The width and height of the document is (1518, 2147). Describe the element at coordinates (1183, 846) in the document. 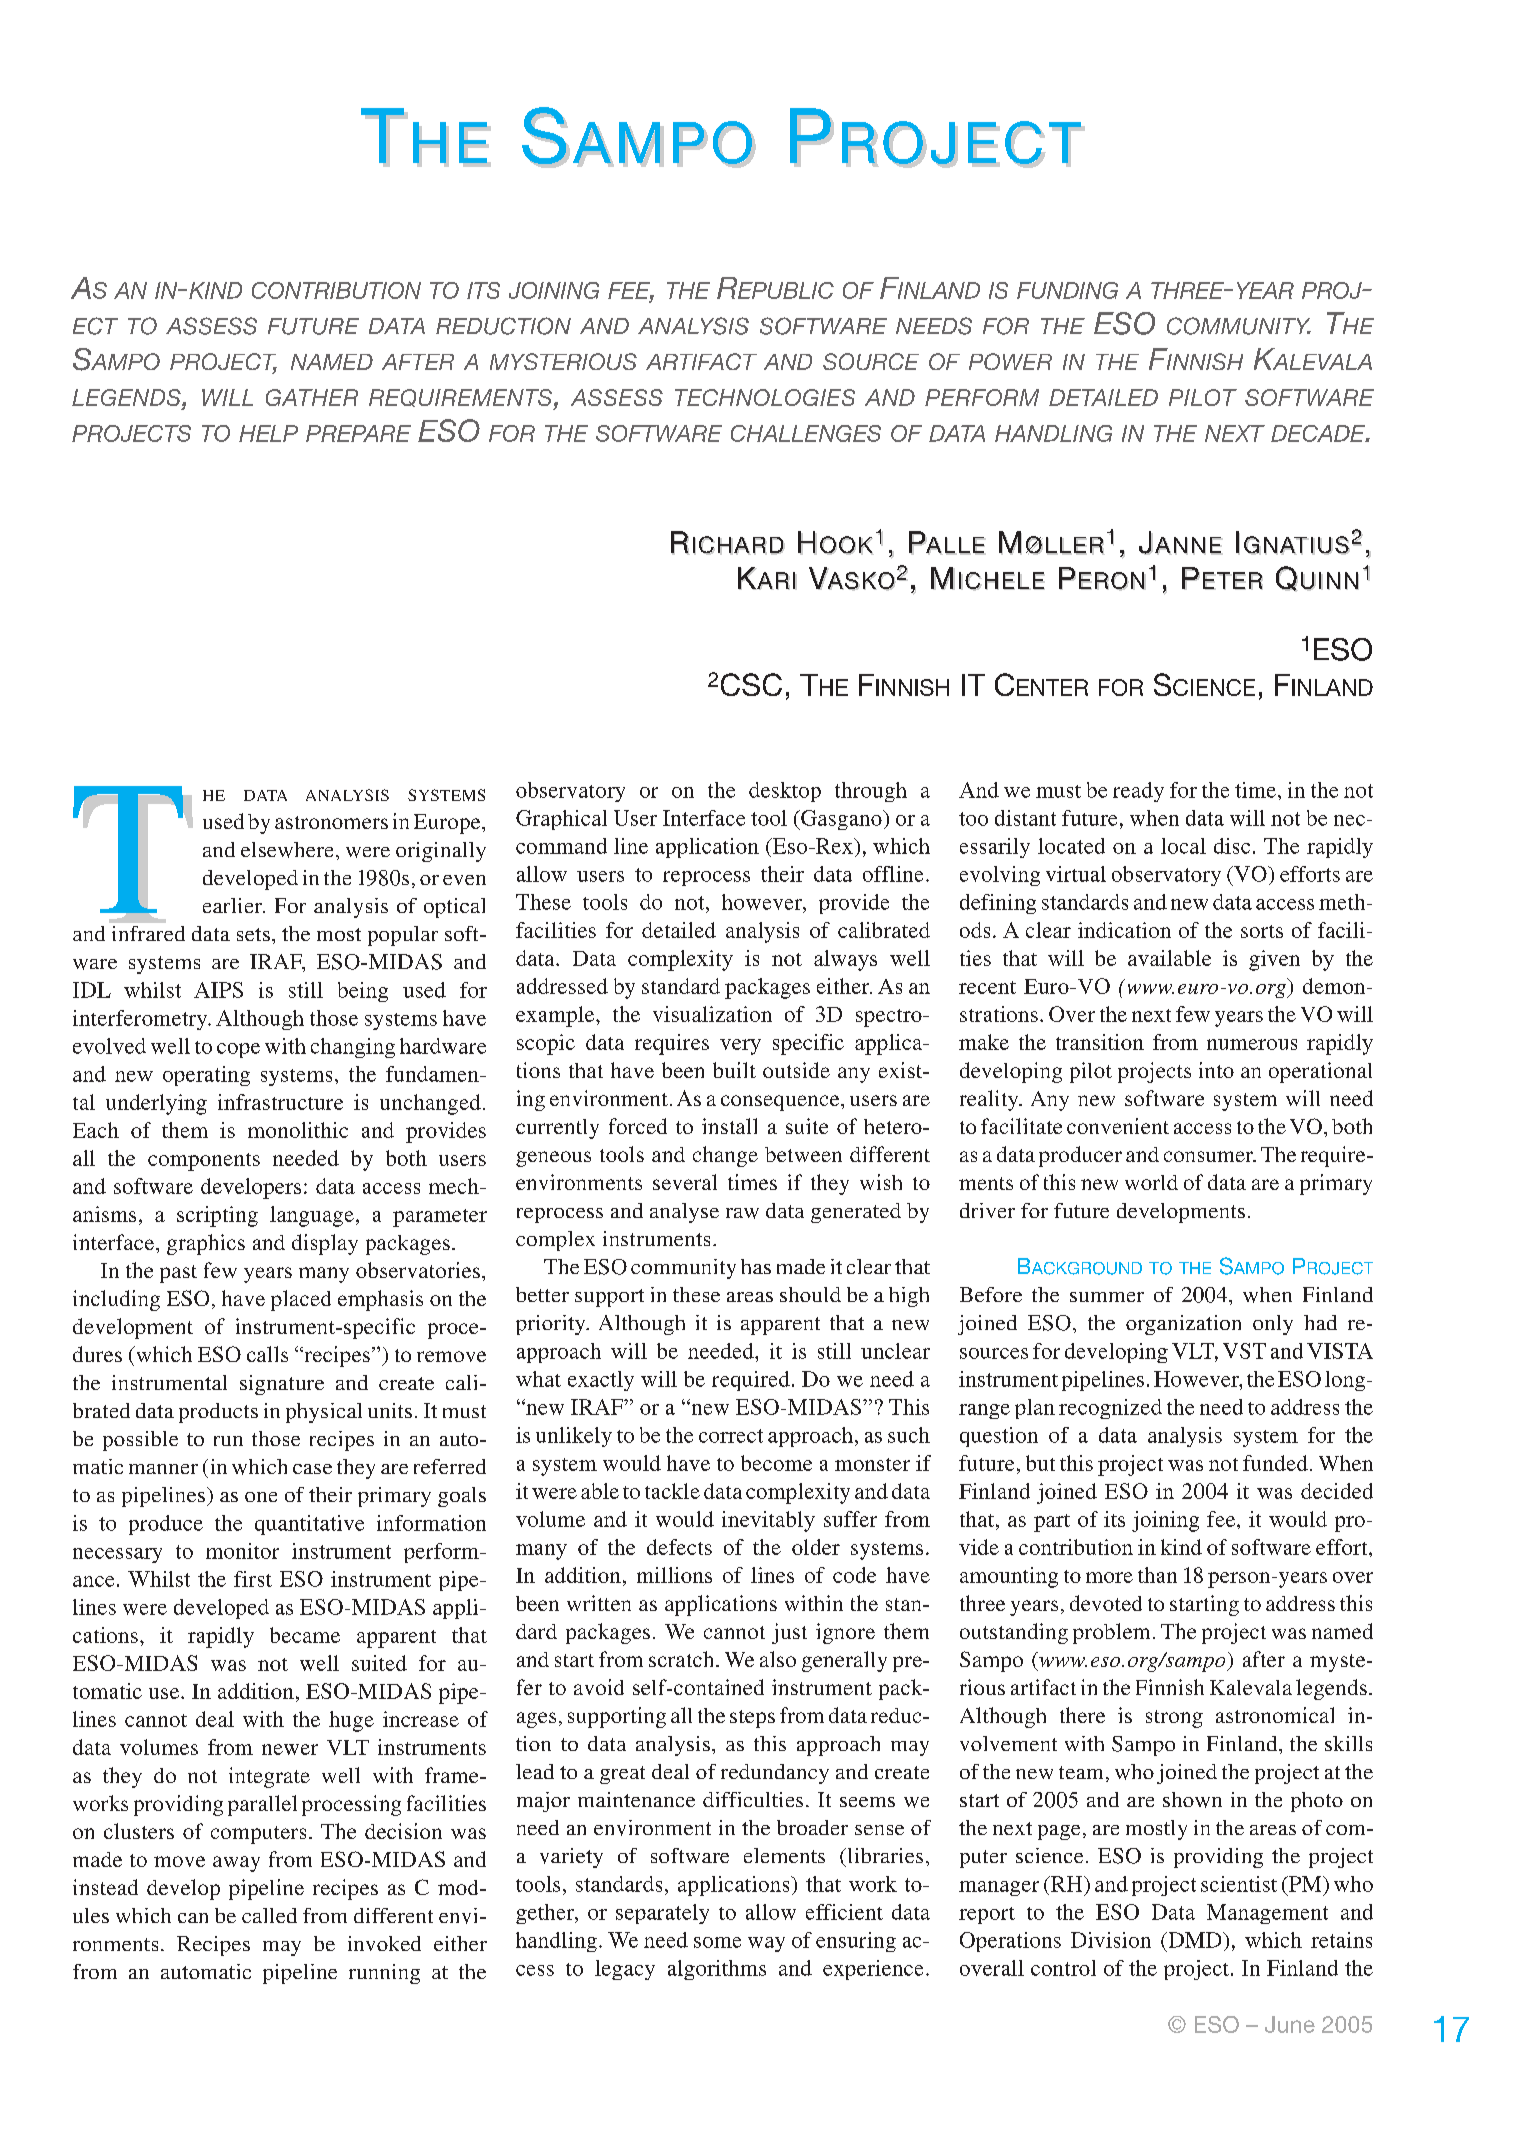

I see `local` at that location.
